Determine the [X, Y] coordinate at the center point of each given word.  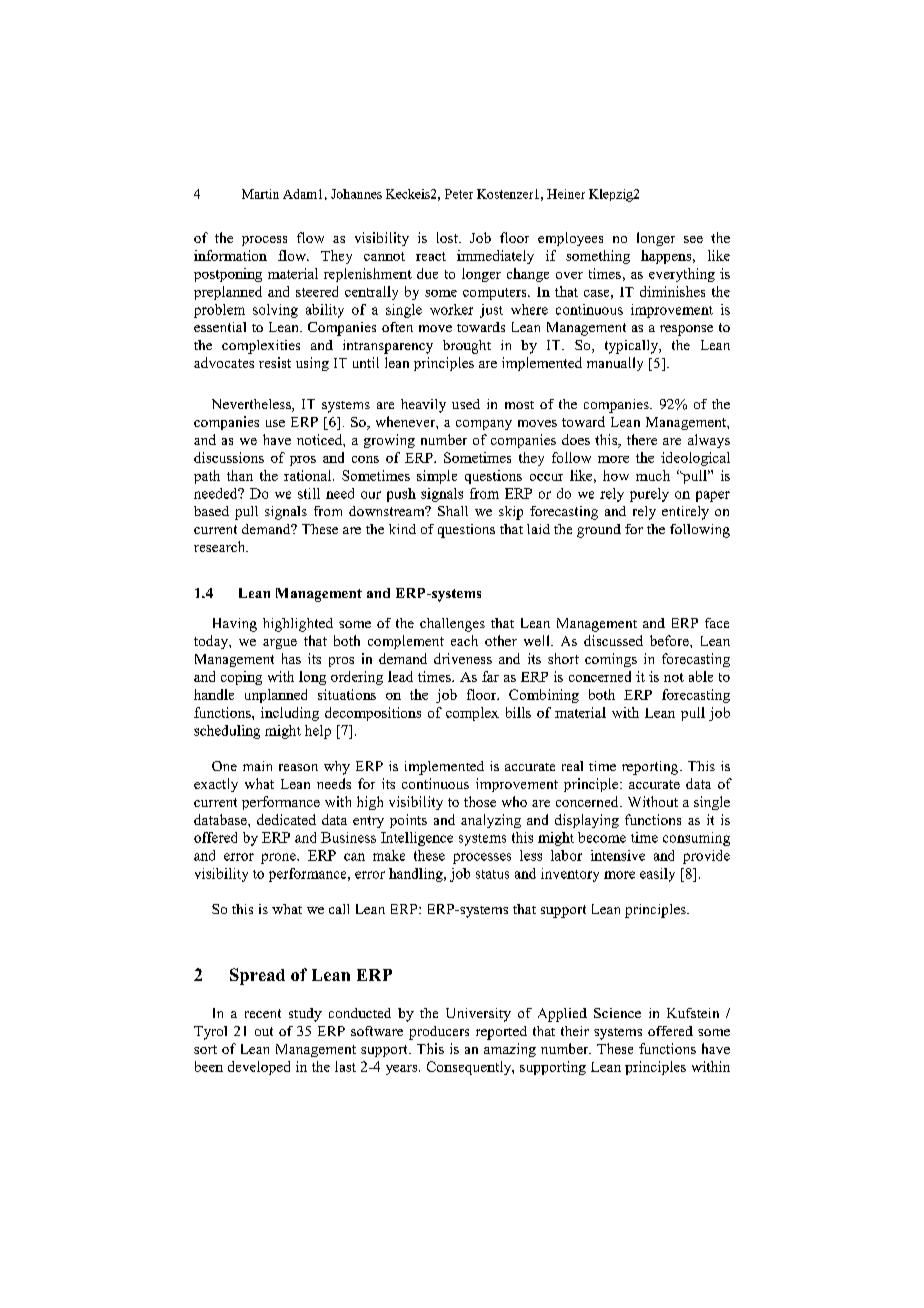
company [484, 425]
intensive [618, 855]
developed [259, 1068]
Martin [260, 194]
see [693, 239]
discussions [229, 457]
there [642, 439]
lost [448, 237]
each [464, 640]
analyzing [491, 821]
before [670, 640]
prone [279, 858]
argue [280, 644]
